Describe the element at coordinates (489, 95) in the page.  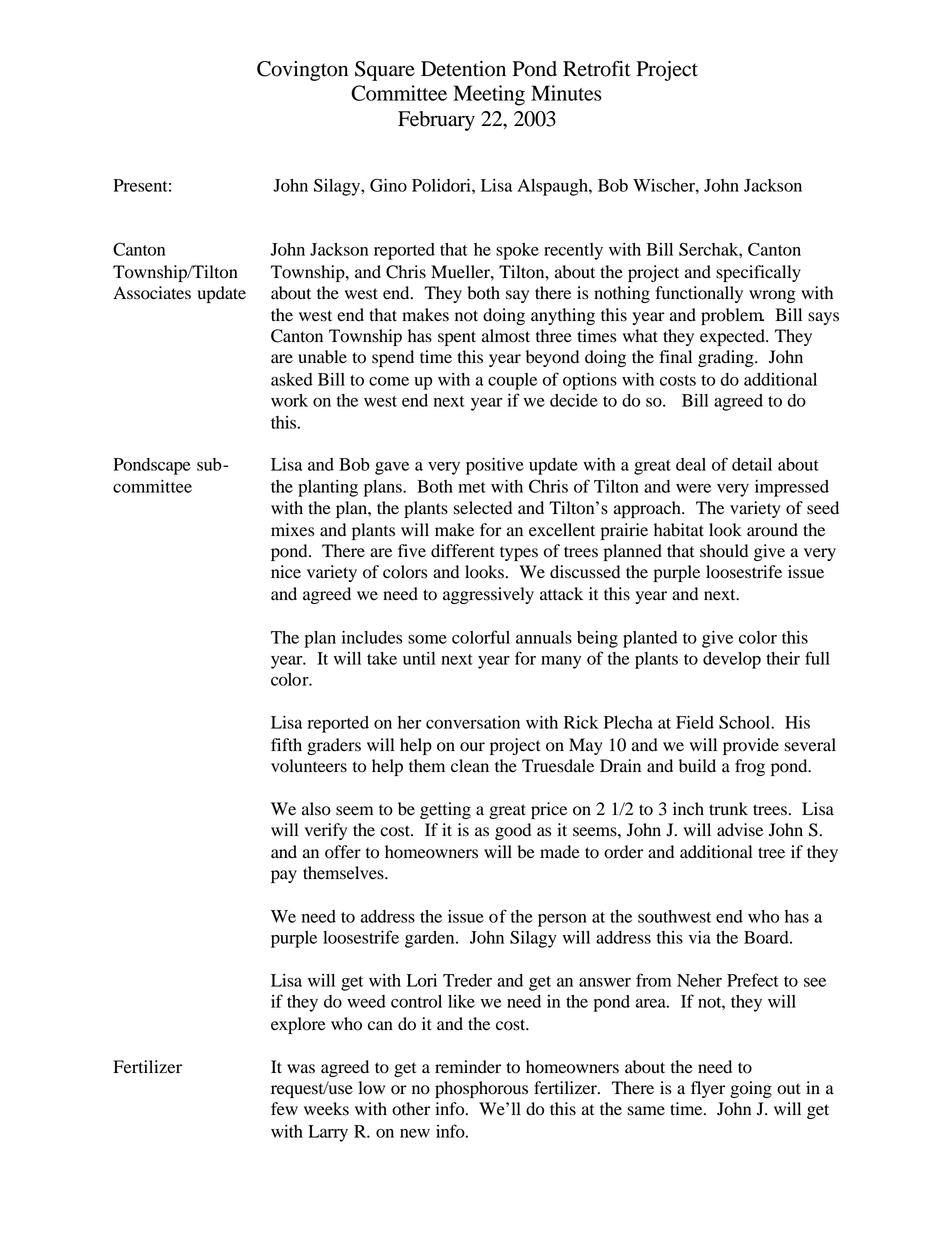
I see `Meeting` at that location.
